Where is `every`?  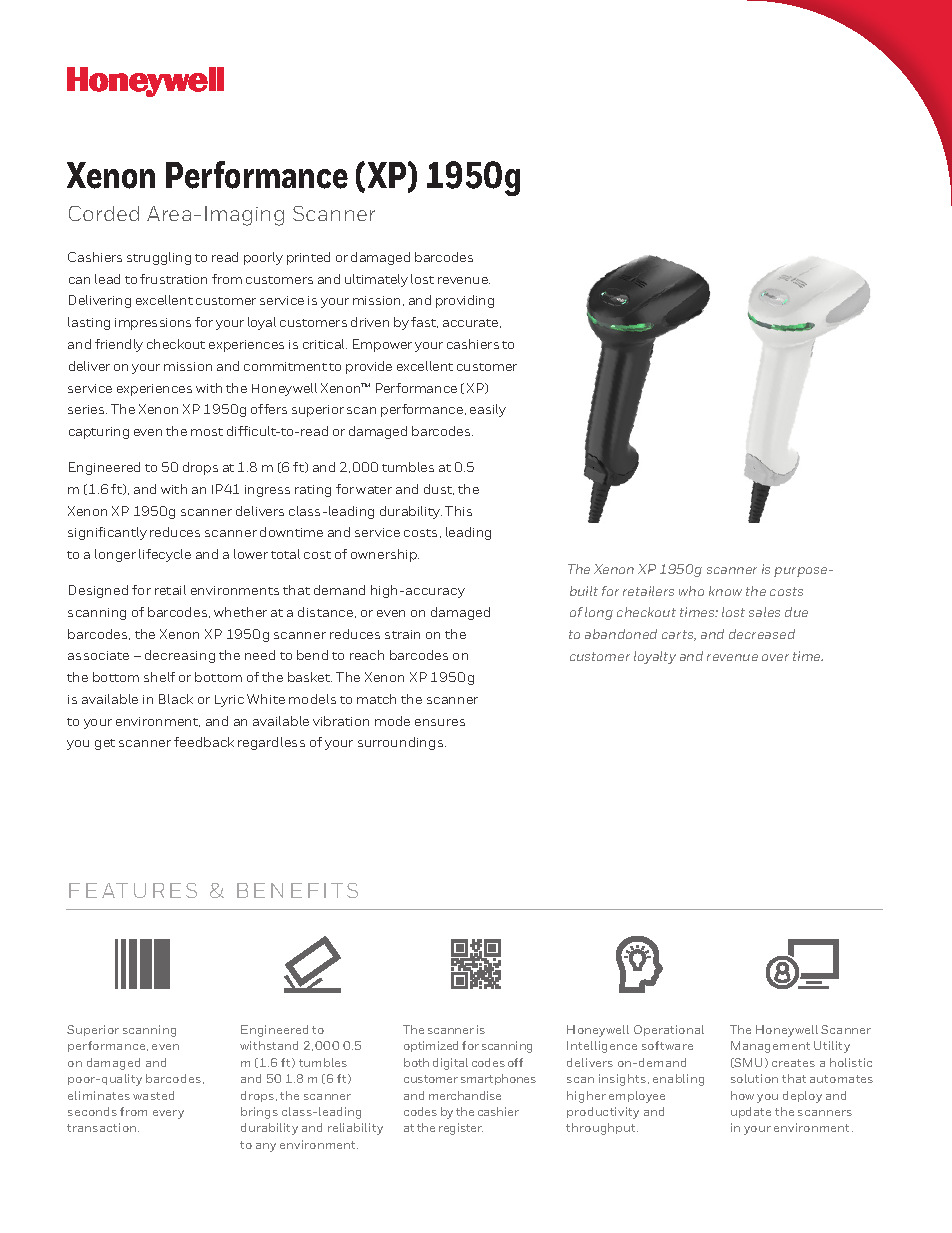
every is located at coordinates (168, 1114).
